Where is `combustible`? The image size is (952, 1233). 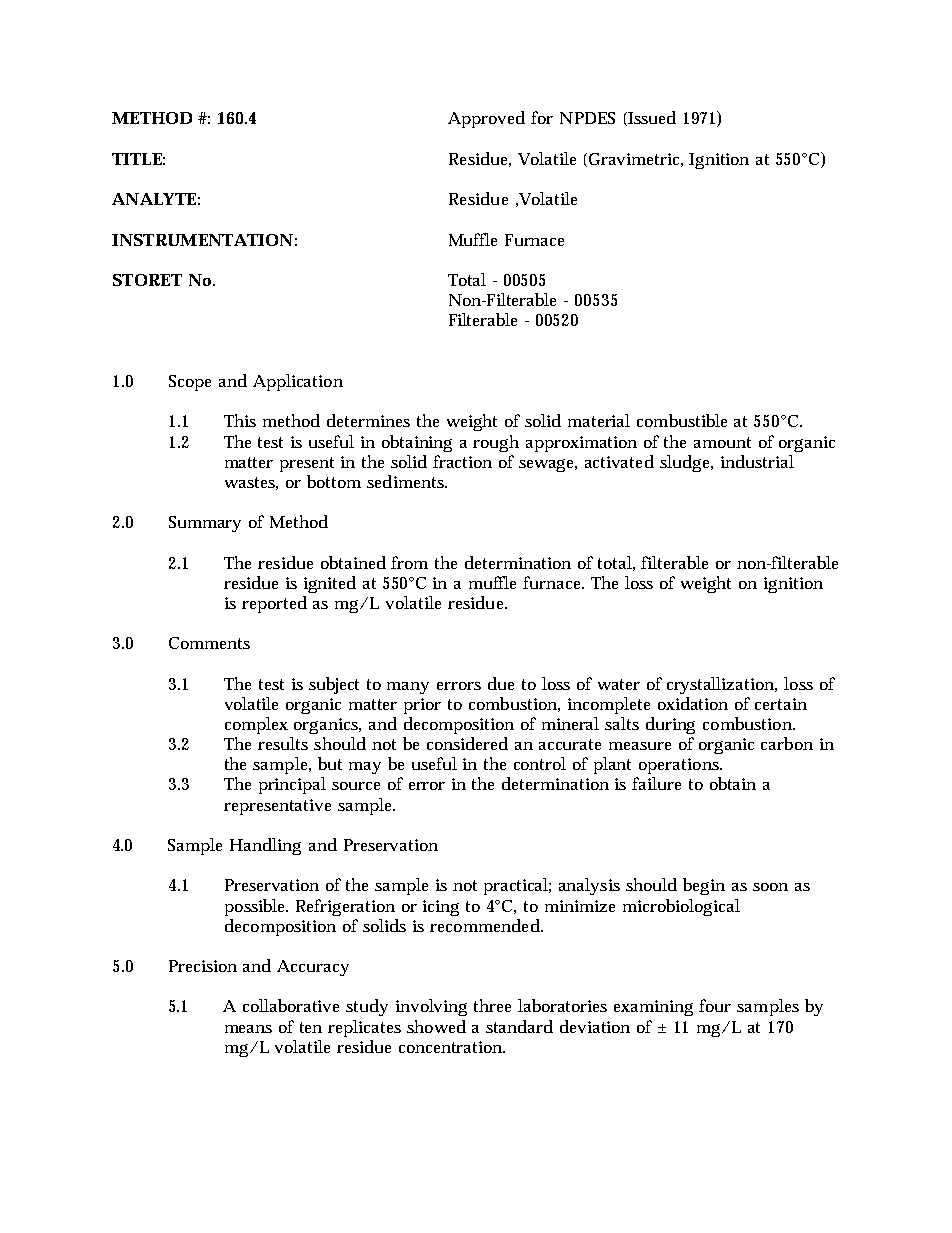
combustible is located at coordinates (682, 420).
